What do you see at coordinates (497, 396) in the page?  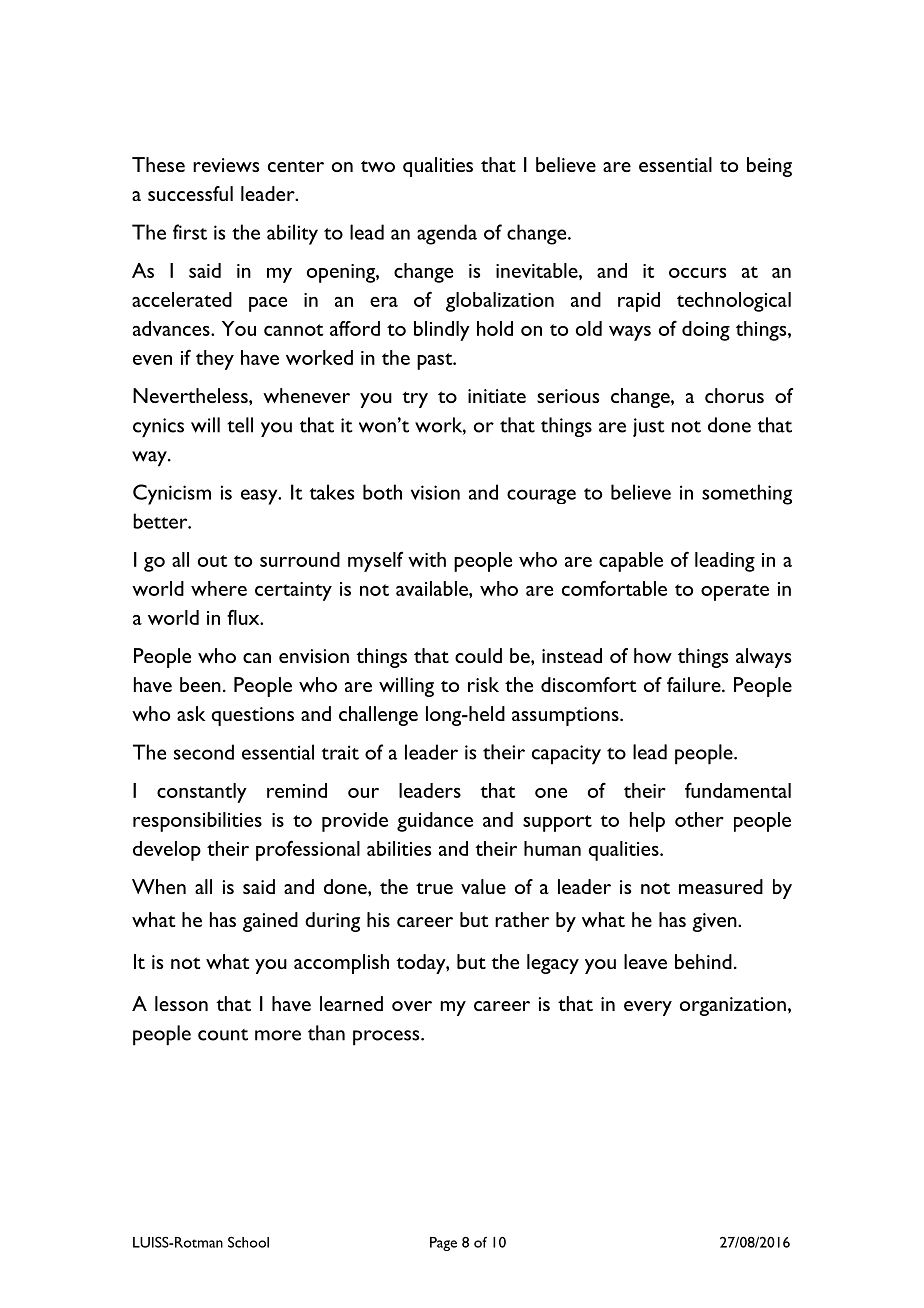 I see `initiate` at bounding box center [497, 396].
